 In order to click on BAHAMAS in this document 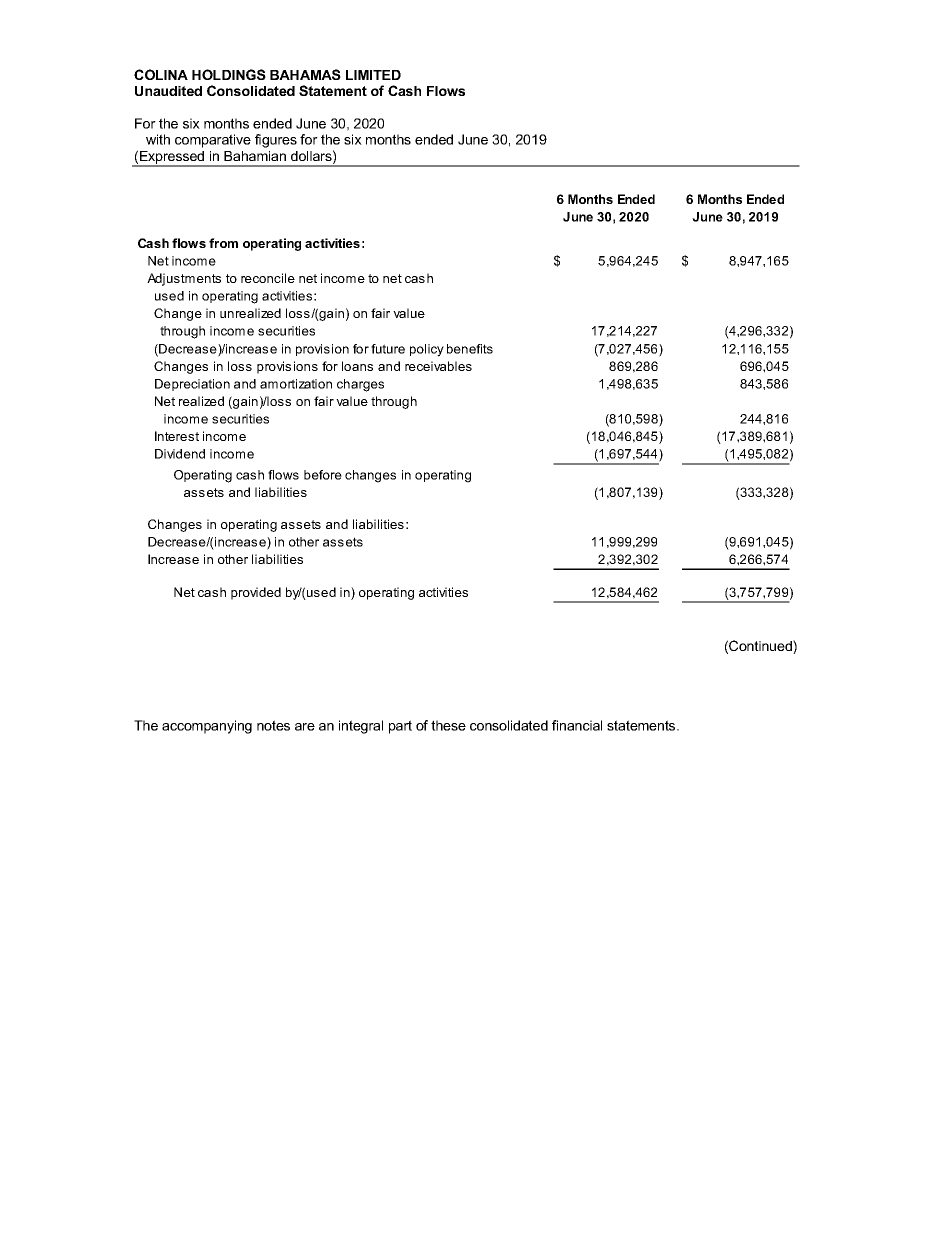, I will do `click(305, 74)`.
